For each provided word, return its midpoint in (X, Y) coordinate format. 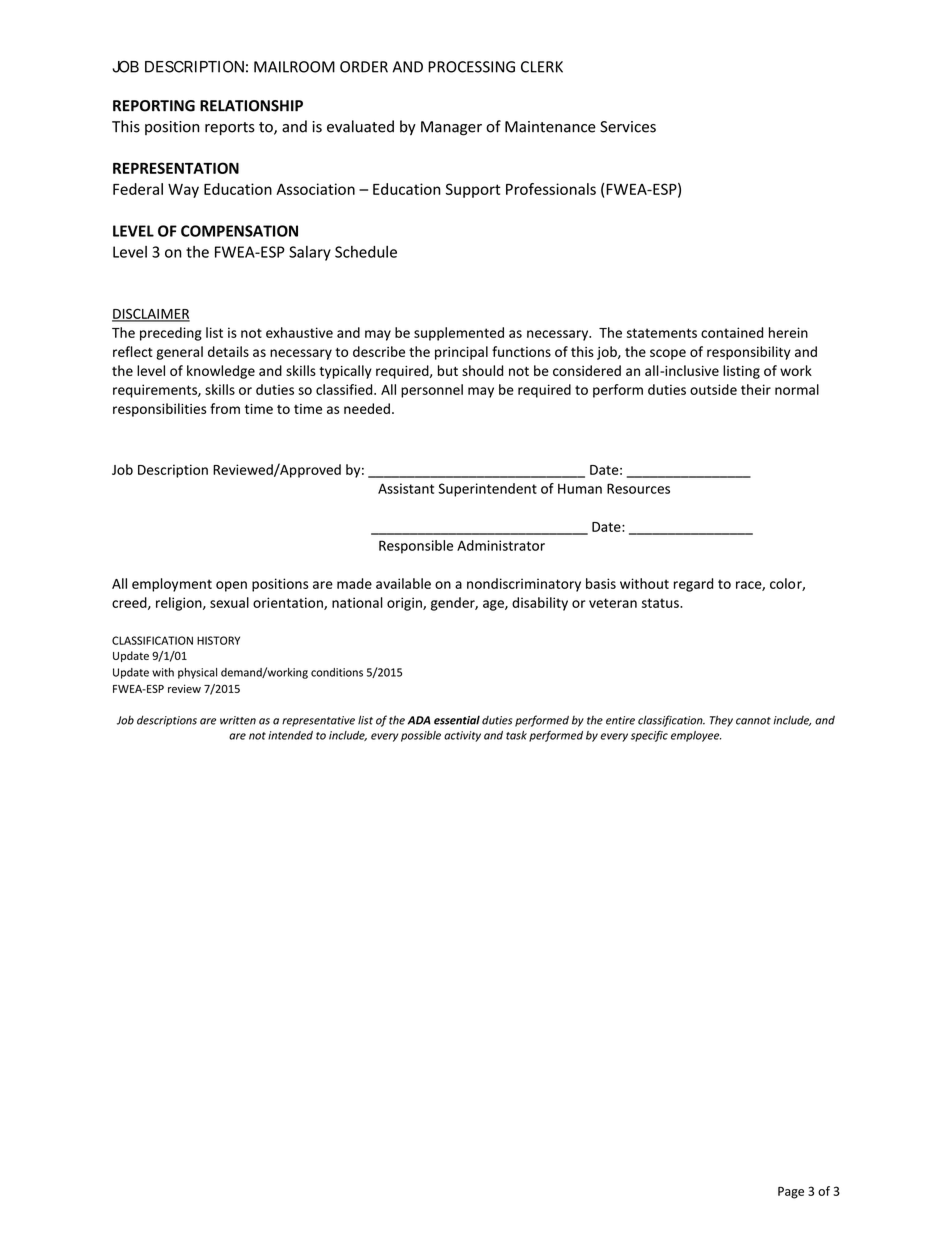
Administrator (501, 545)
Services (628, 127)
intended (290, 735)
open (231, 586)
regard (693, 585)
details (228, 351)
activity (462, 736)
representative (318, 721)
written (238, 720)
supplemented (459, 334)
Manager (451, 128)
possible (421, 736)
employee (696, 736)
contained (732, 332)
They (721, 721)
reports (230, 128)
